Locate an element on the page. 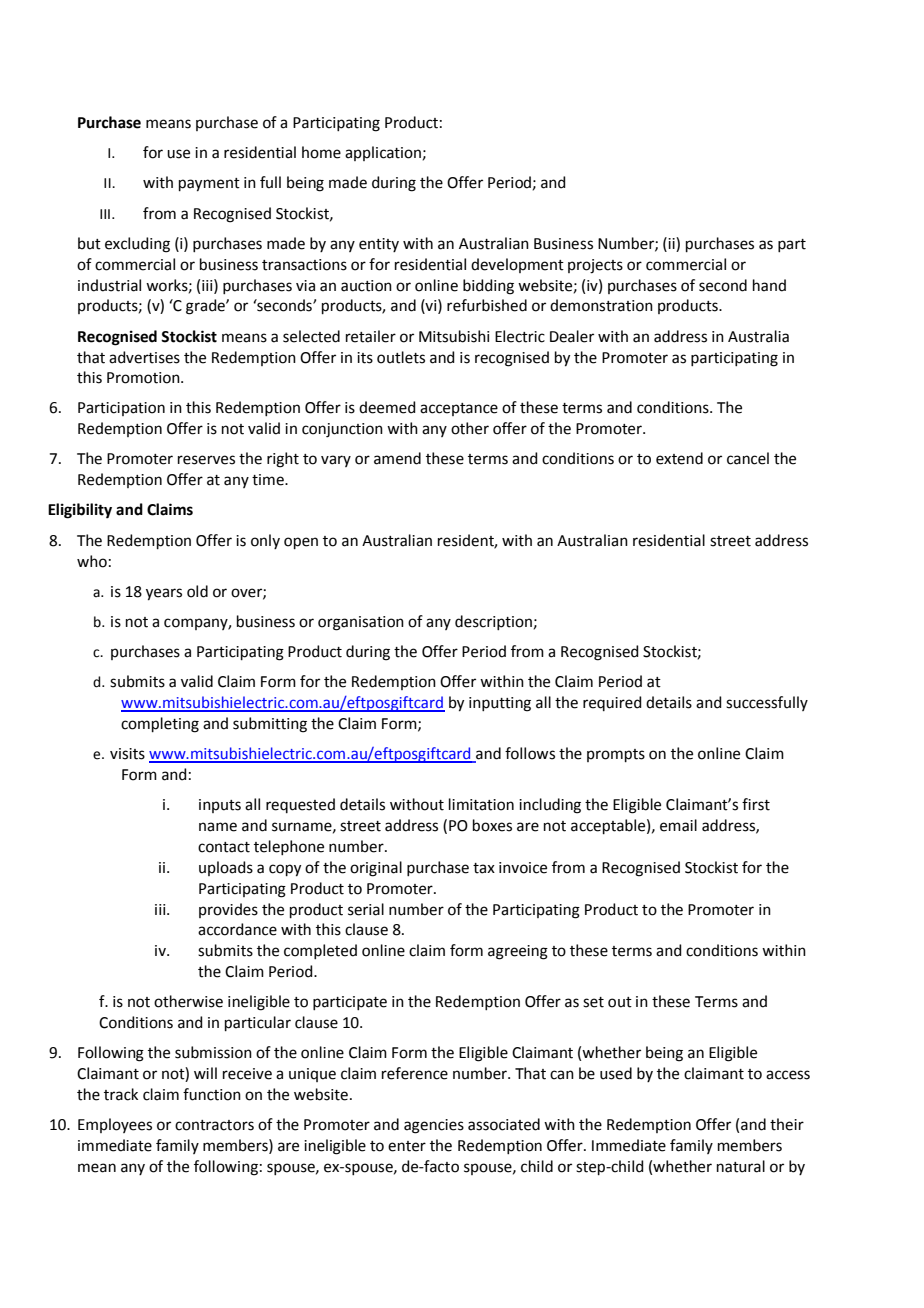 The height and width of the document is (1308, 924). payment is located at coordinates (209, 185).
